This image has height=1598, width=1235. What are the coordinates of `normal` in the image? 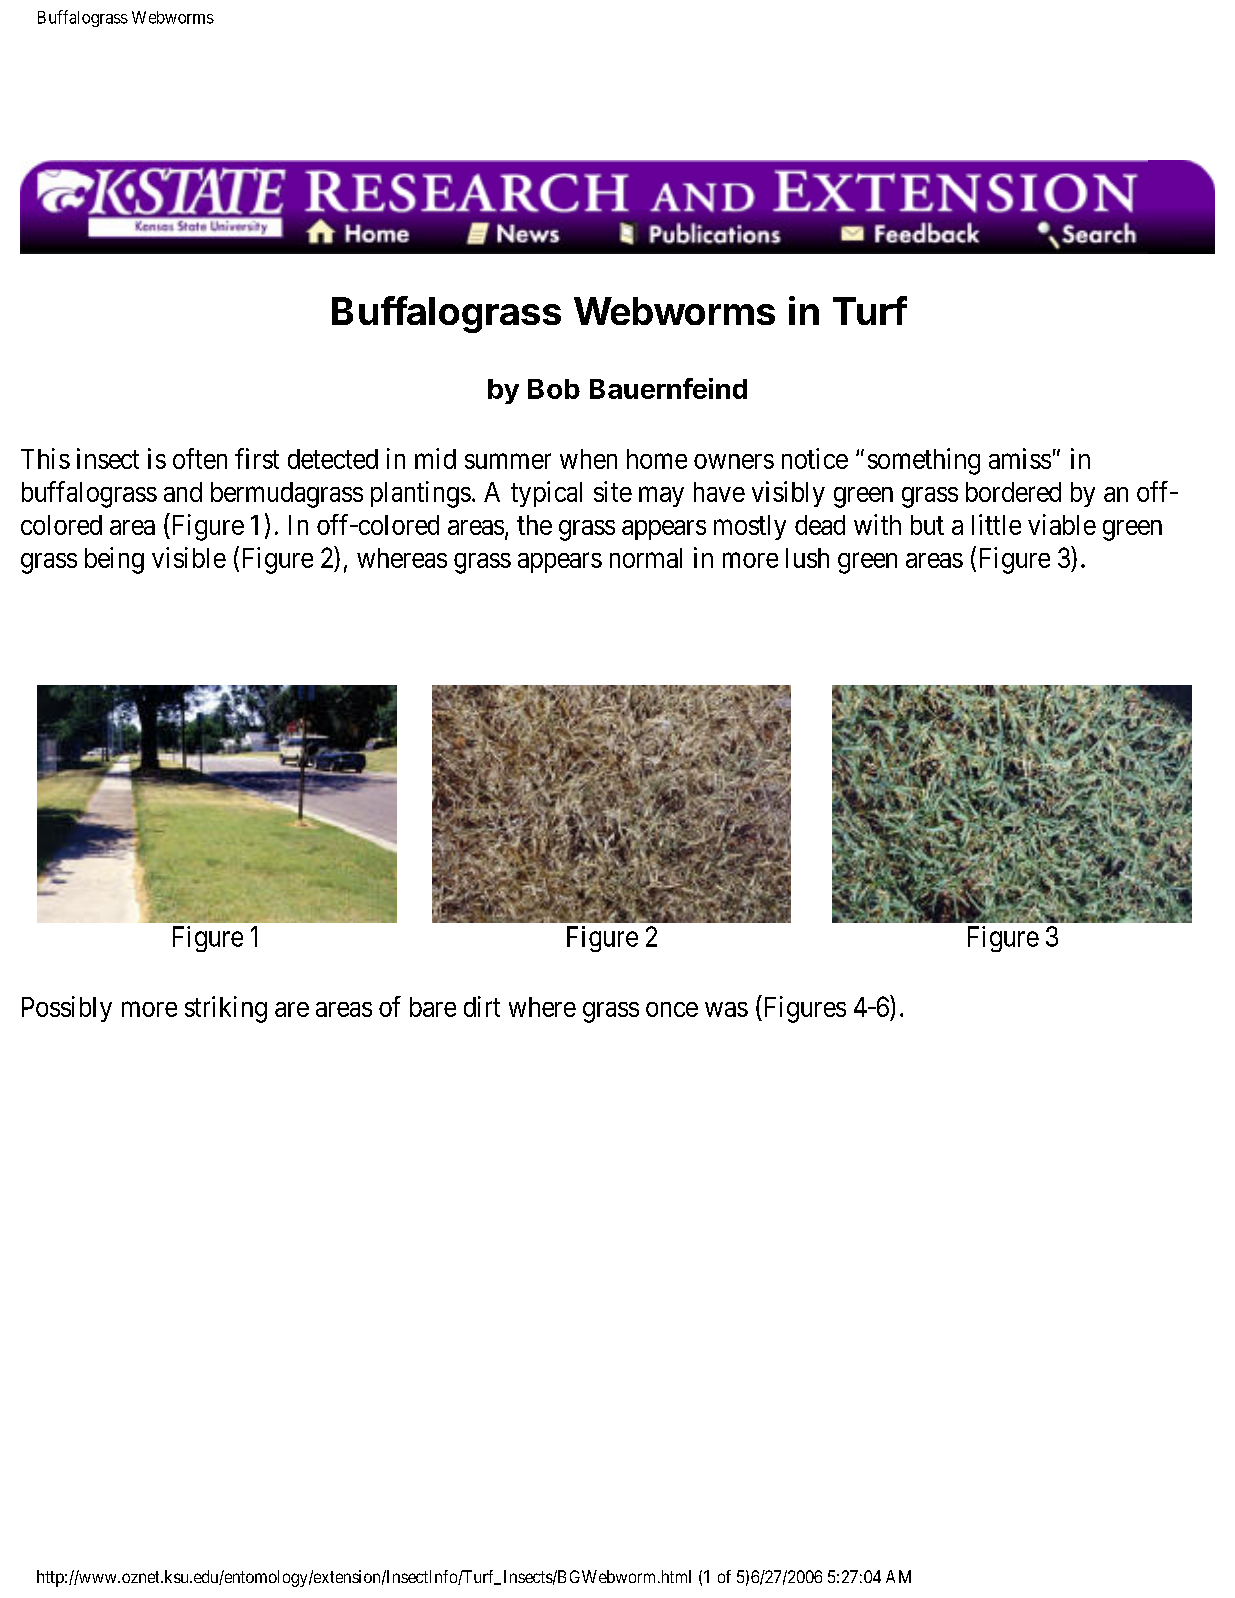 It's located at (646, 558).
